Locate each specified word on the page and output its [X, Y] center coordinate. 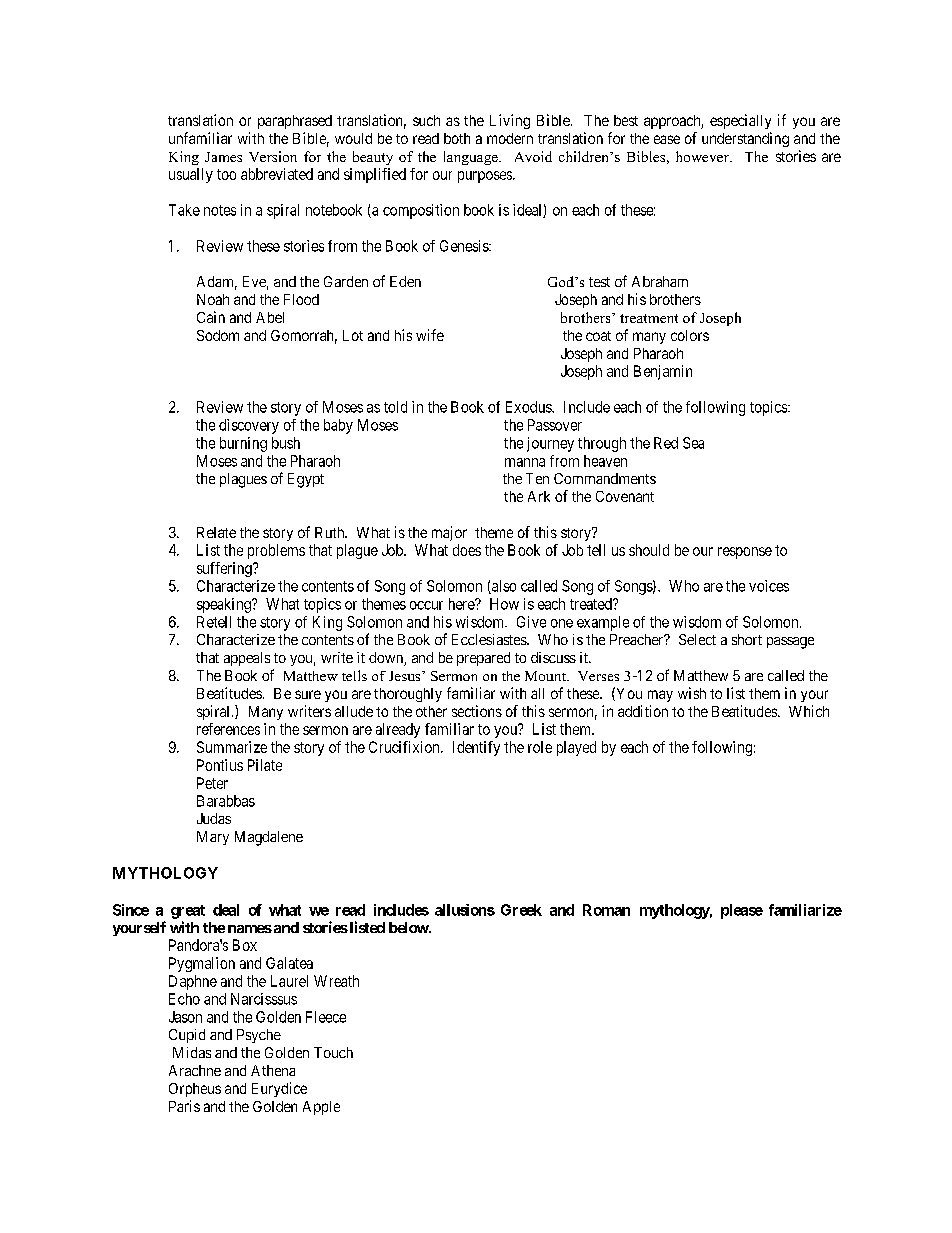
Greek [521, 910]
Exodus [529, 407]
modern [510, 138]
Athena [273, 1070]
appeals [247, 659]
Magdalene [269, 838]
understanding [745, 139]
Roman [606, 910]
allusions [465, 910]
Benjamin [663, 372]
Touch [333, 1052]
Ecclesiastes [490, 639]
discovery [249, 426]
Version [273, 156]
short [747, 639]
